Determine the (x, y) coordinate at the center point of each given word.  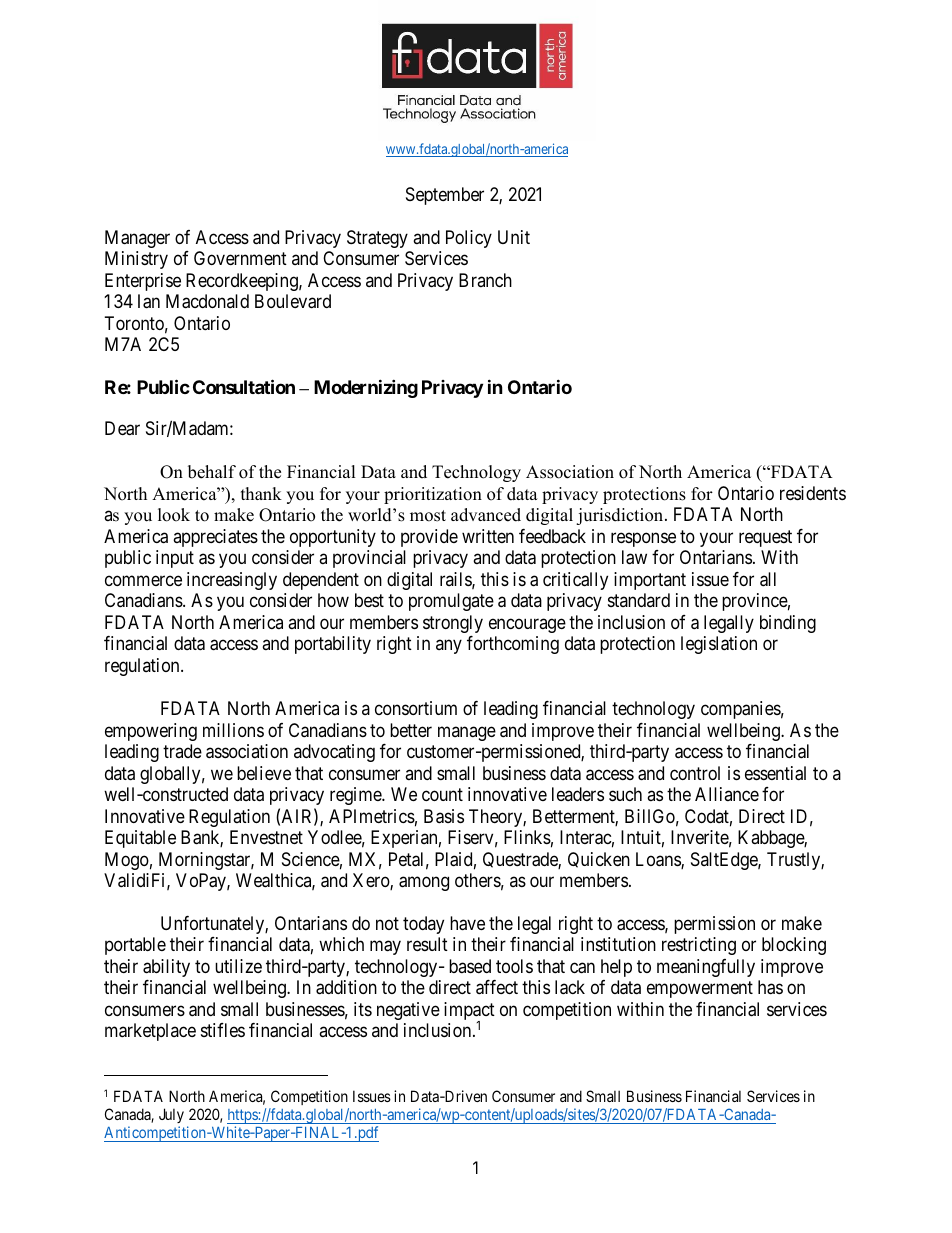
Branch (485, 280)
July (171, 1117)
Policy (469, 239)
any (449, 647)
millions (233, 730)
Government (240, 258)
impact (469, 1012)
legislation (719, 645)
